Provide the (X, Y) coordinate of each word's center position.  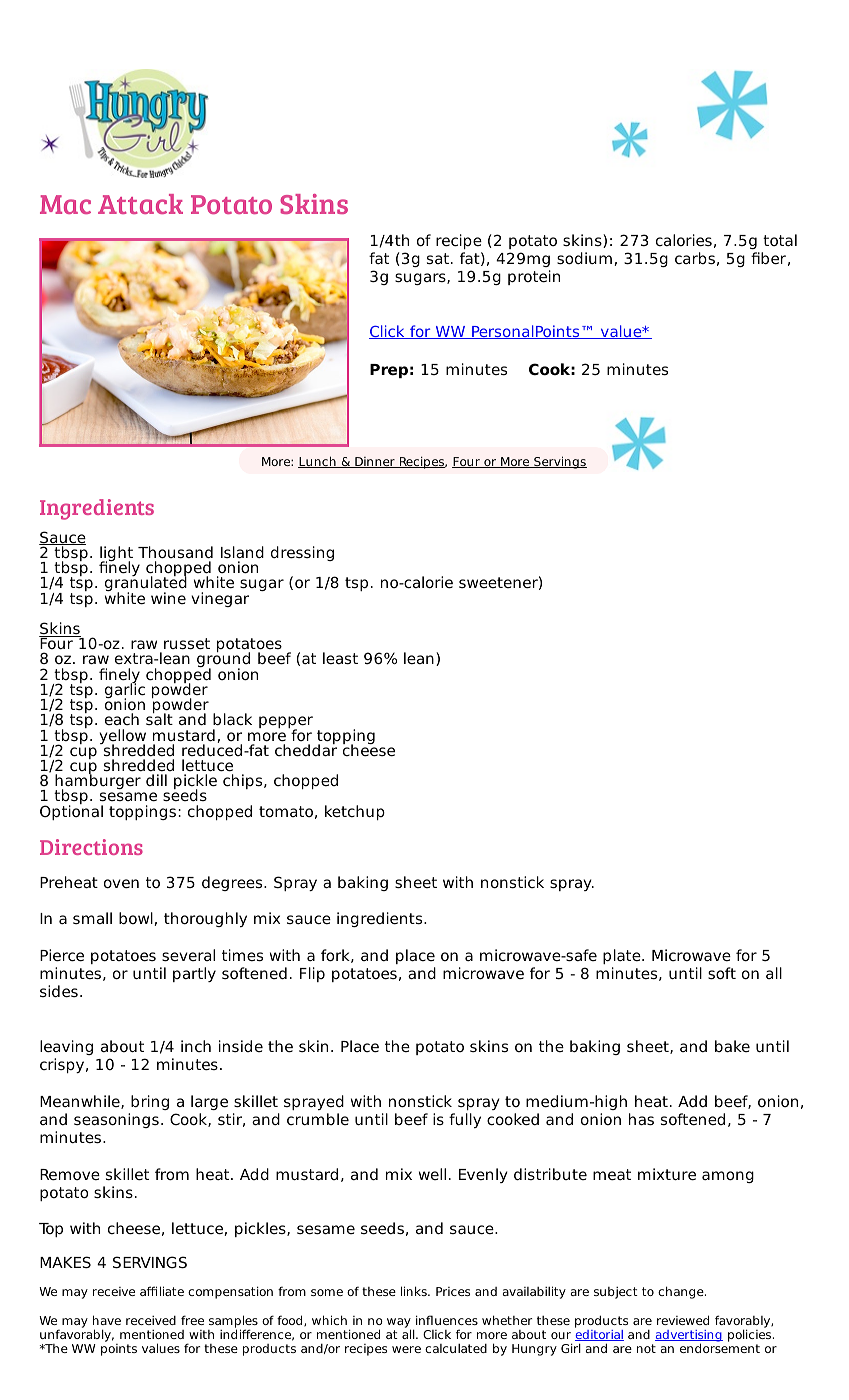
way (399, 1324)
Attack (140, 204)
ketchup (355, 812)
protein (534, 277)
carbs (695, 258)
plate (623, 956)
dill (156, 780)
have (107, 1320)
